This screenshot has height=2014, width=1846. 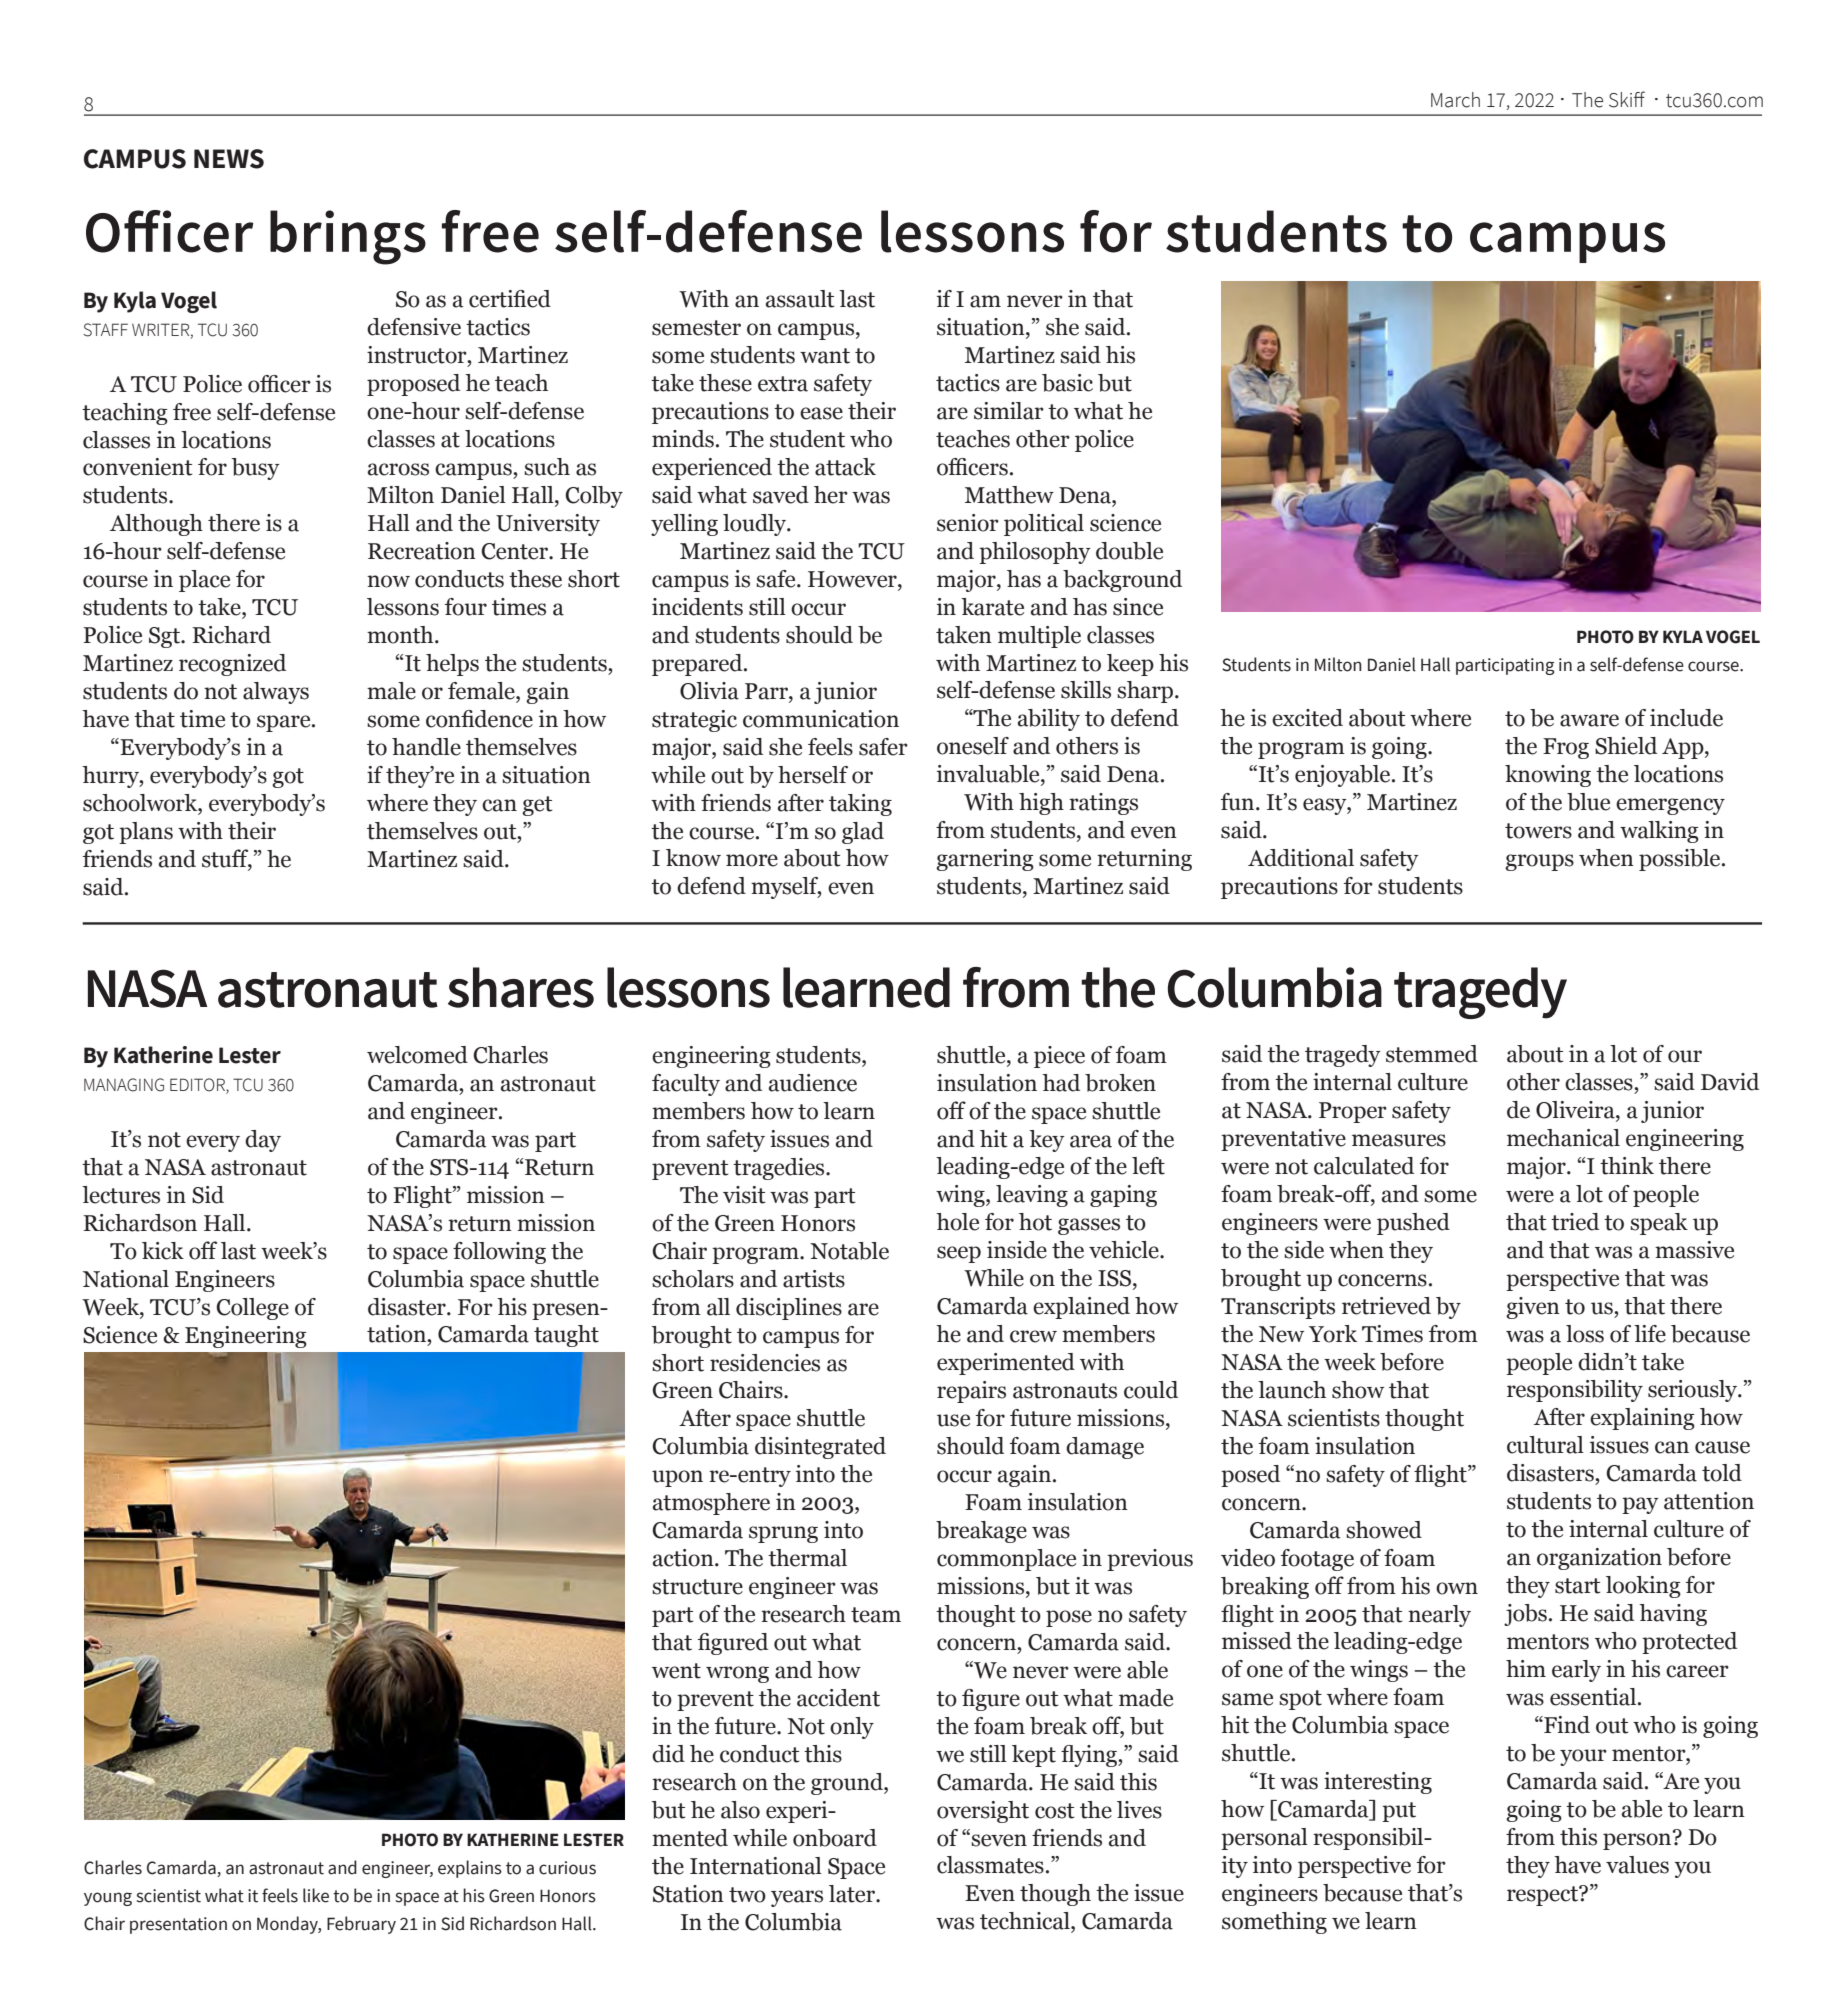 I want to click on disintegrated, so click(x=820, y=1448).
